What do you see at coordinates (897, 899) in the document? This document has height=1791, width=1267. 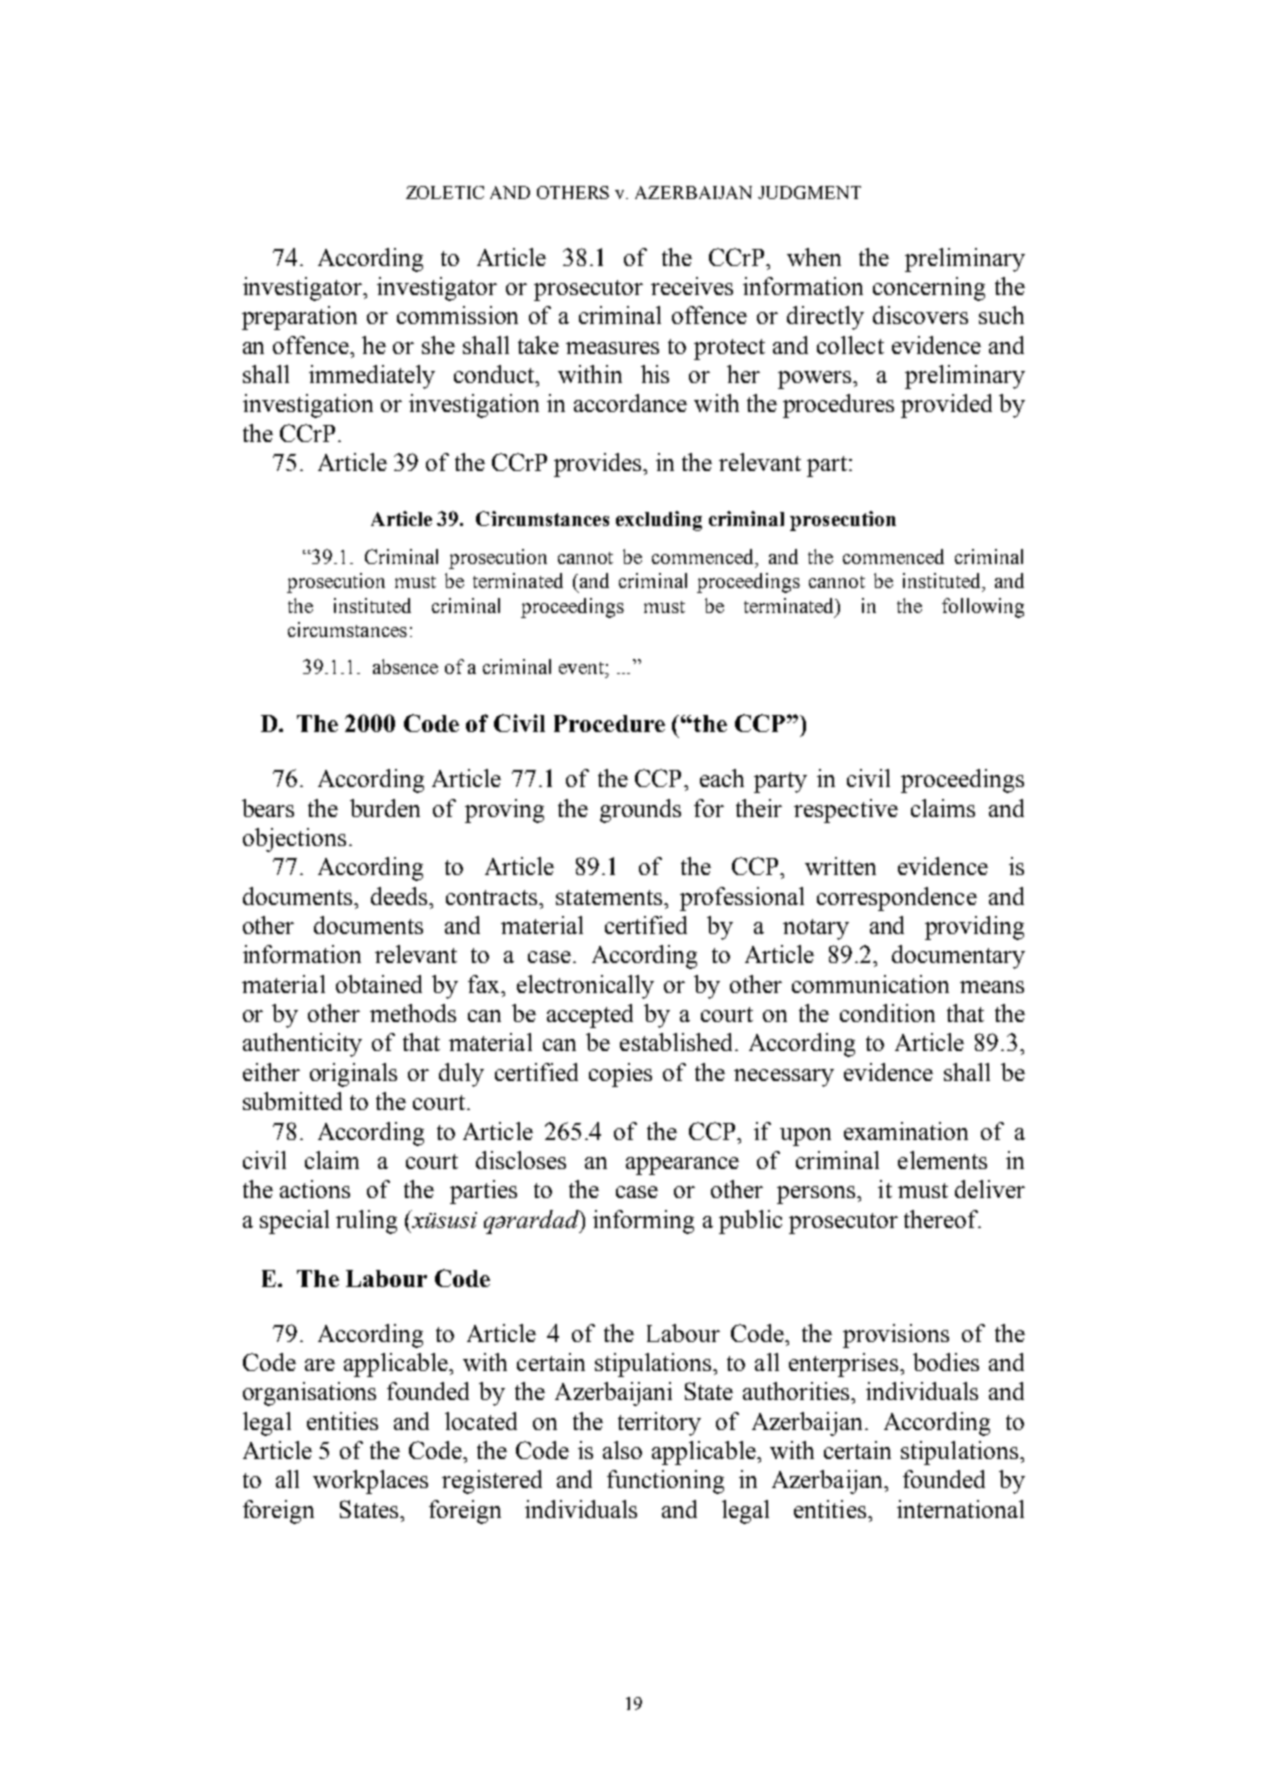 I see `correspondence` at bounding box center [897, 899].
